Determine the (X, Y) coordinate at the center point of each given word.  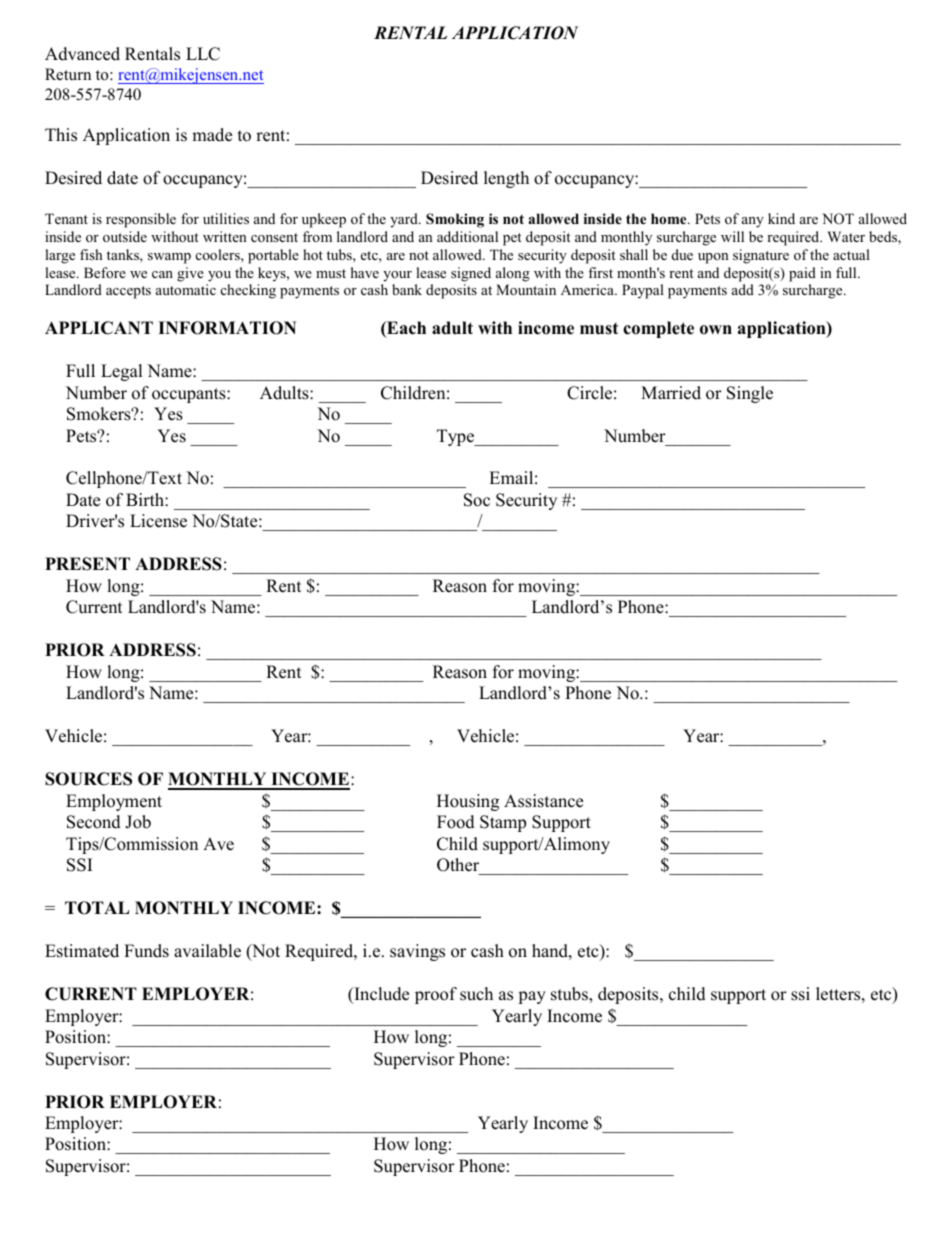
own (716, 330)
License (158, 521)
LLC (203, 54)
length (506, 179)
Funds (146, 951)
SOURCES (88, 779)
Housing (468, 802)
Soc (477, 500)
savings (417, 952)
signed (471, 274)
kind (781, 218)
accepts (128, 292)
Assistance (543, 801)
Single (750, 394)
